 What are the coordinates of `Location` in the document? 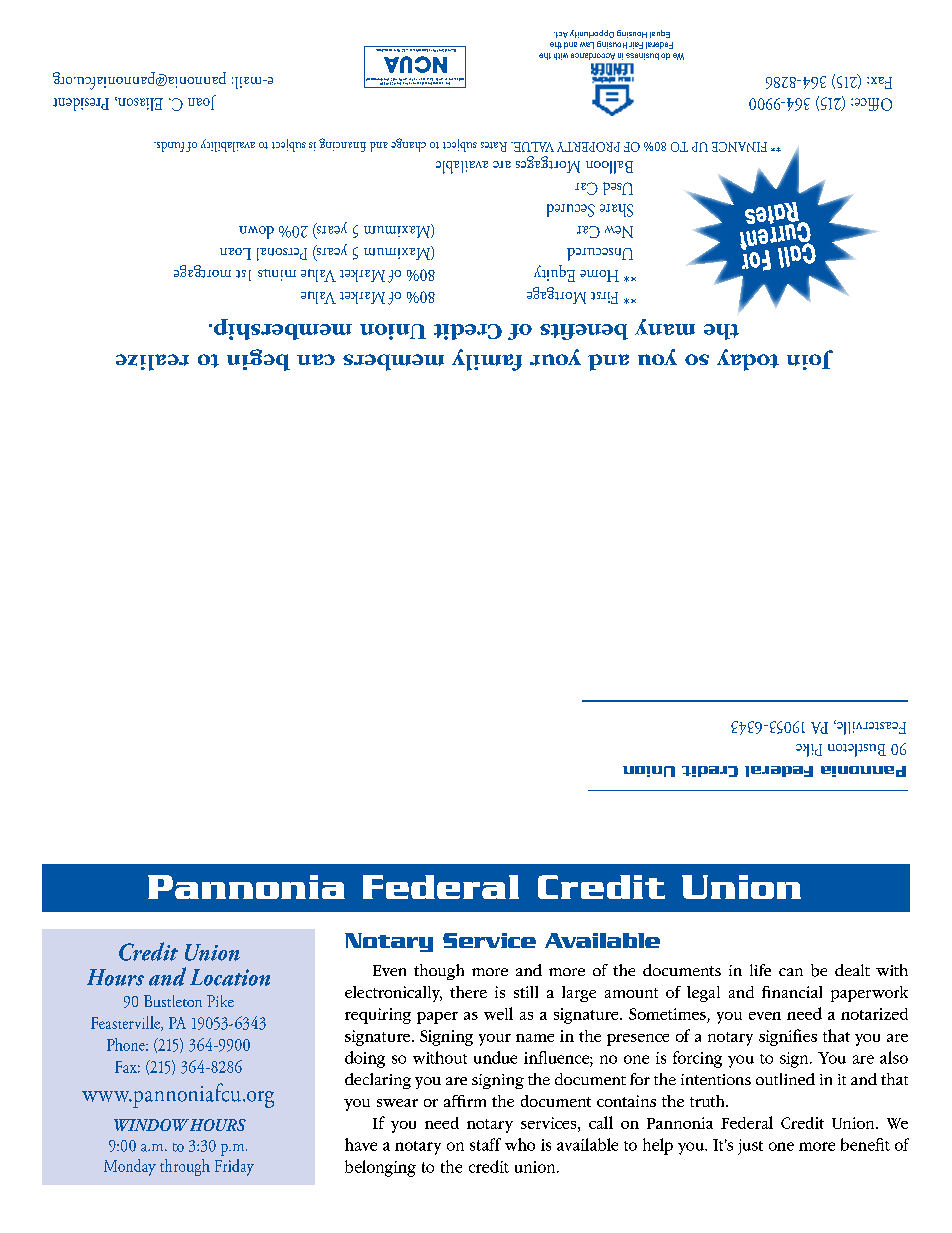 It's located at (230, 977).
